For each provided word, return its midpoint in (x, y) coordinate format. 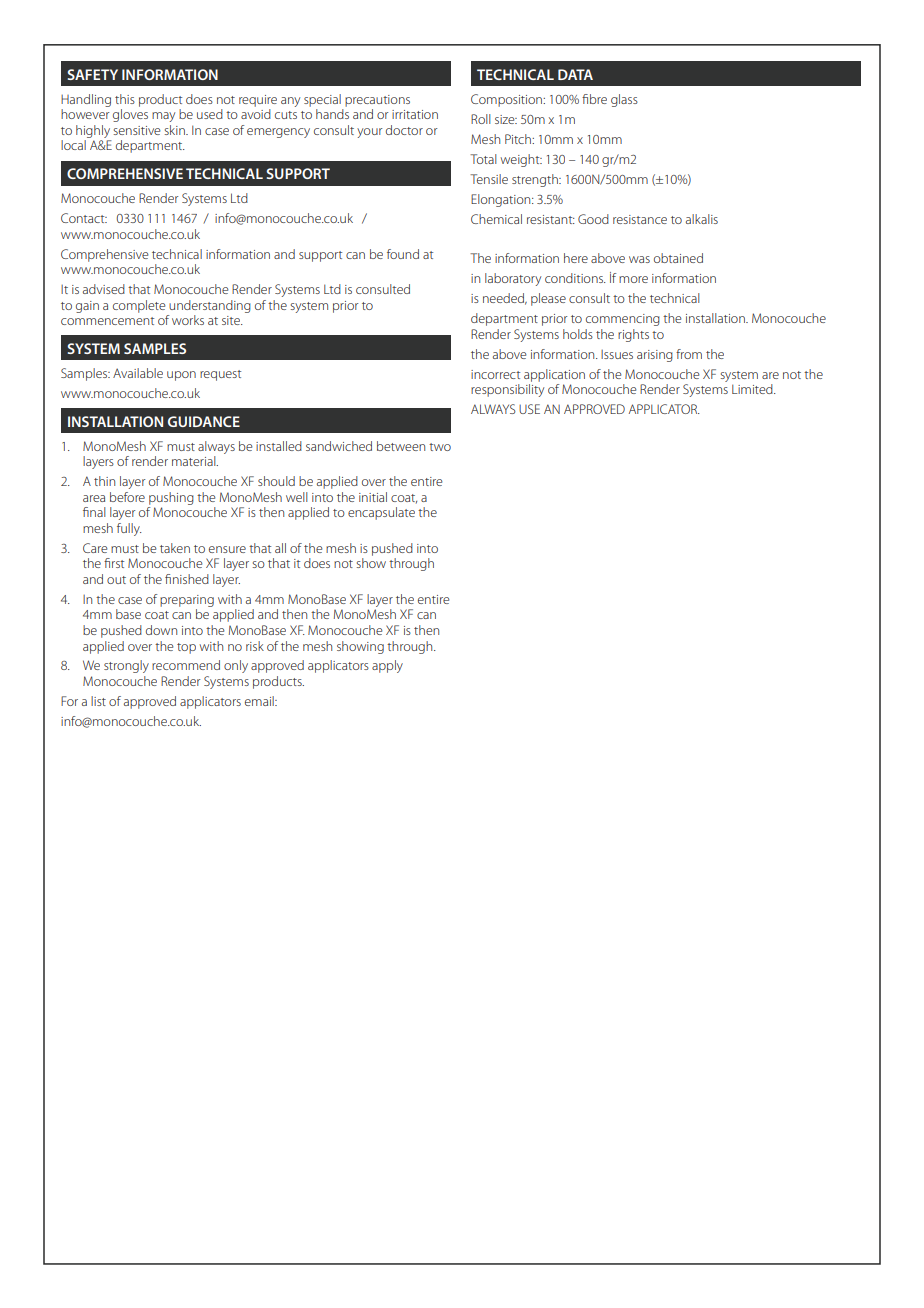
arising (655, 356)
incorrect (495, 374)
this (125, 99)
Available (138, 373)
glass (624, 100)
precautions (377, 101)
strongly (126, 666)
